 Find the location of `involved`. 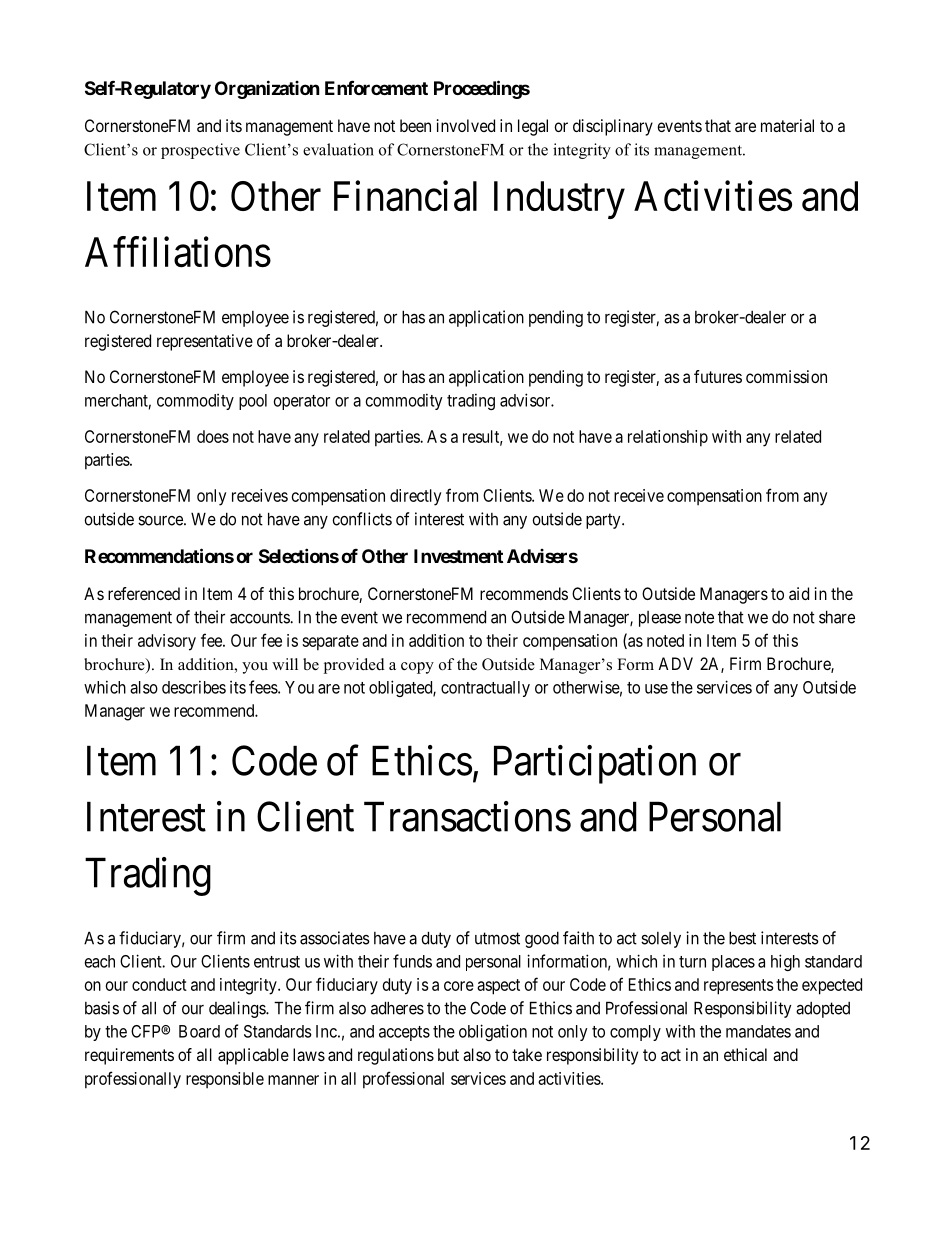

involved is located at coordinates (466, 125).
